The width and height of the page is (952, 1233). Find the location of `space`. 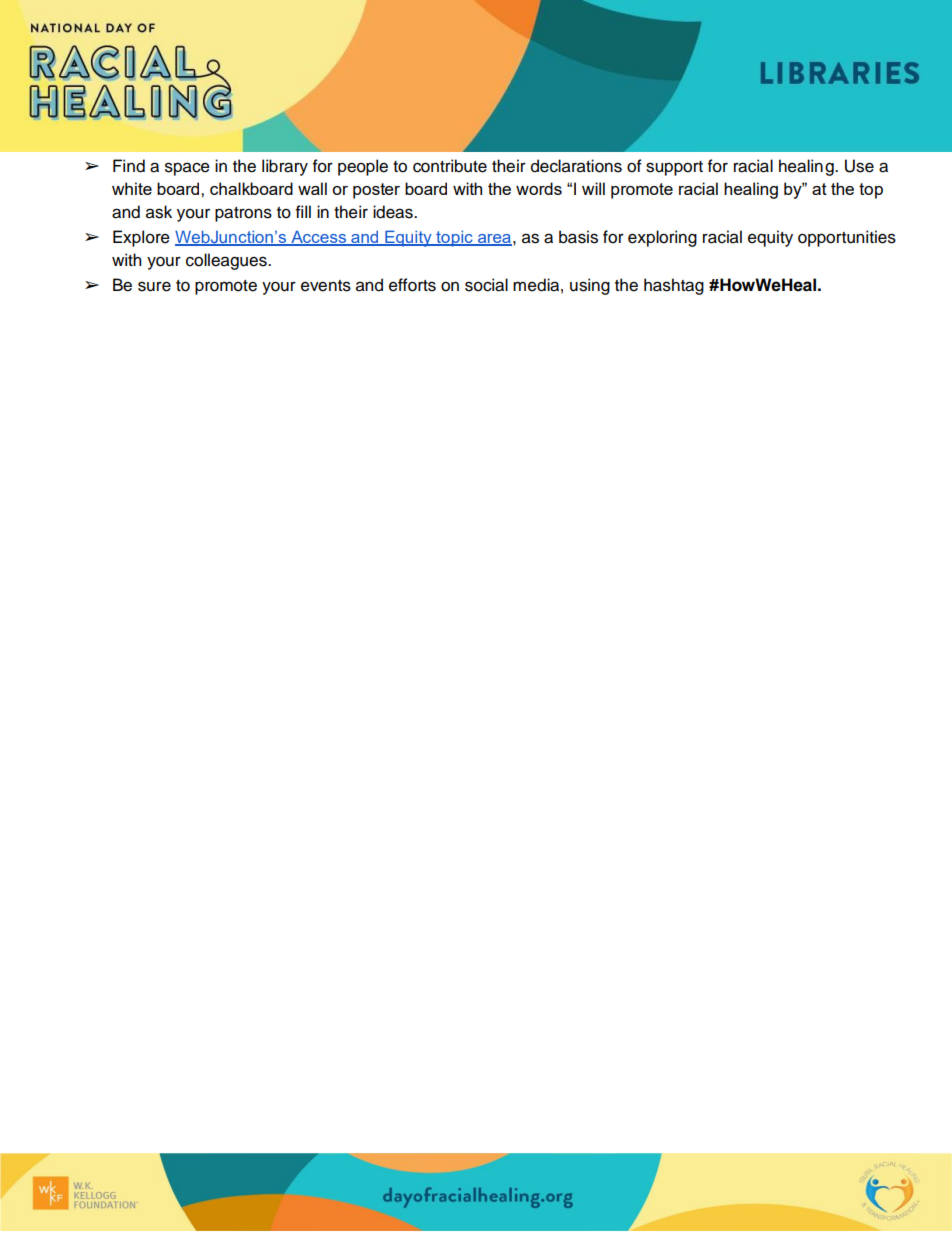

space is located at coordinates (187, 169).
